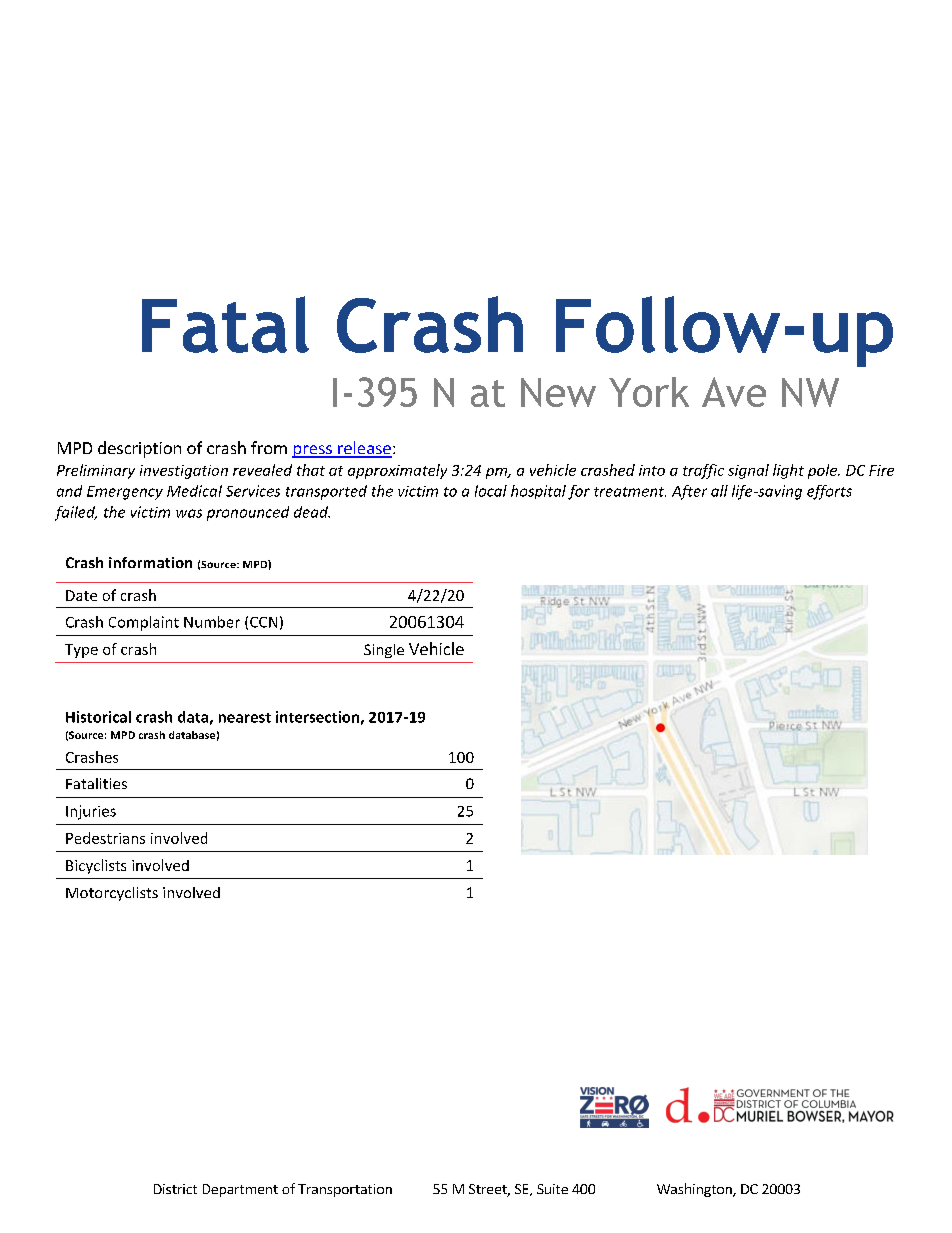 Image resolution: width=952 pixels, height=1233 pixels. I want to click on description, so click(139, 449).
